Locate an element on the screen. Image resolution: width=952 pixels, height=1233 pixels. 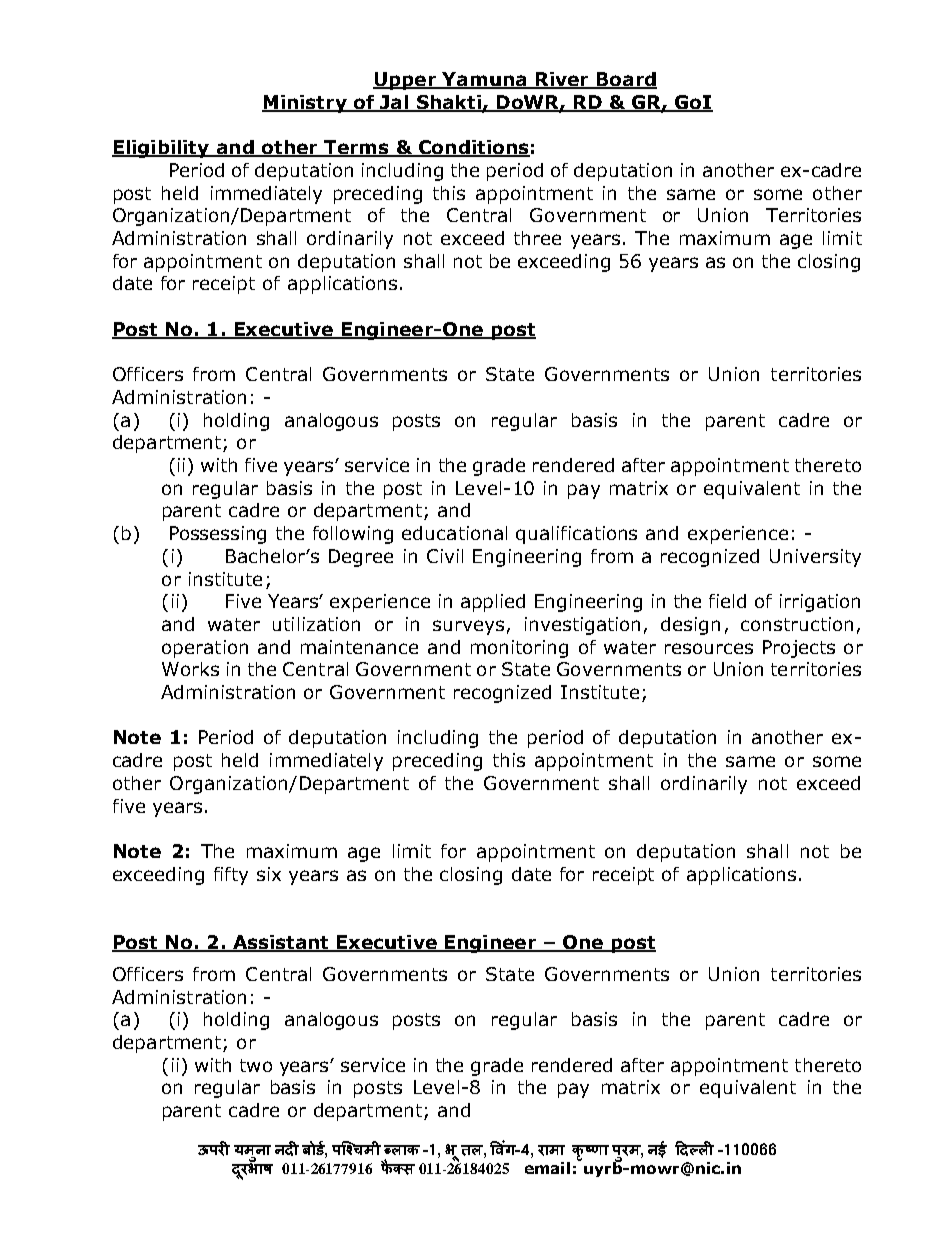
two is located at coordinates (256, 1065).
